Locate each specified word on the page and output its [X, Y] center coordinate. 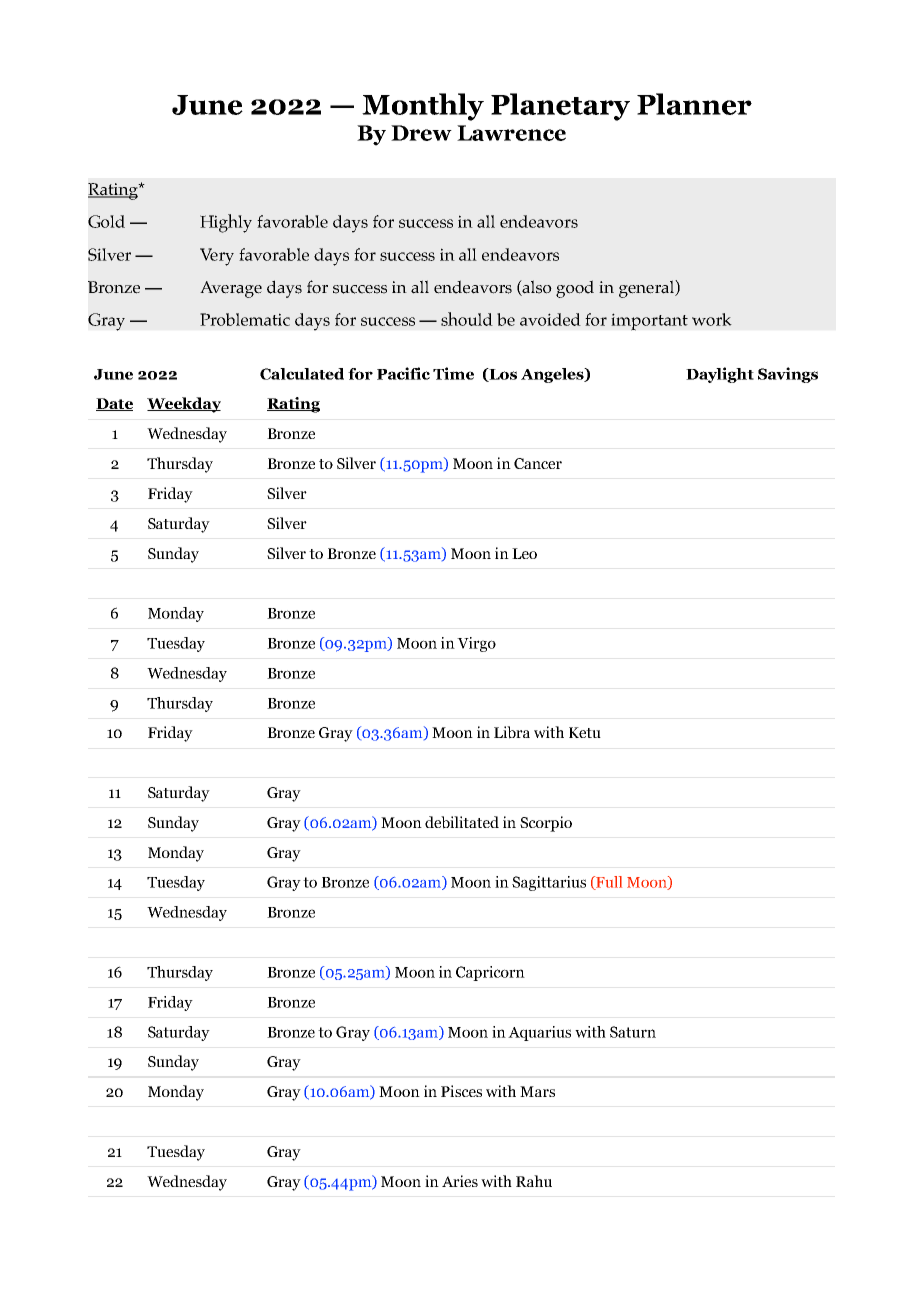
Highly [226, 223]
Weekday [184, 405]
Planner [694, 104]
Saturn [633, 1032]
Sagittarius [549, 883]
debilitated [462, 822]
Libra [512, 732]
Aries [460, 1181]
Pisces [461, 1091]
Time [453, 373]
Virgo [476, 644]
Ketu [585, 732]
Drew [421, 133]
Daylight [720, 375]
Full [608, 883]
